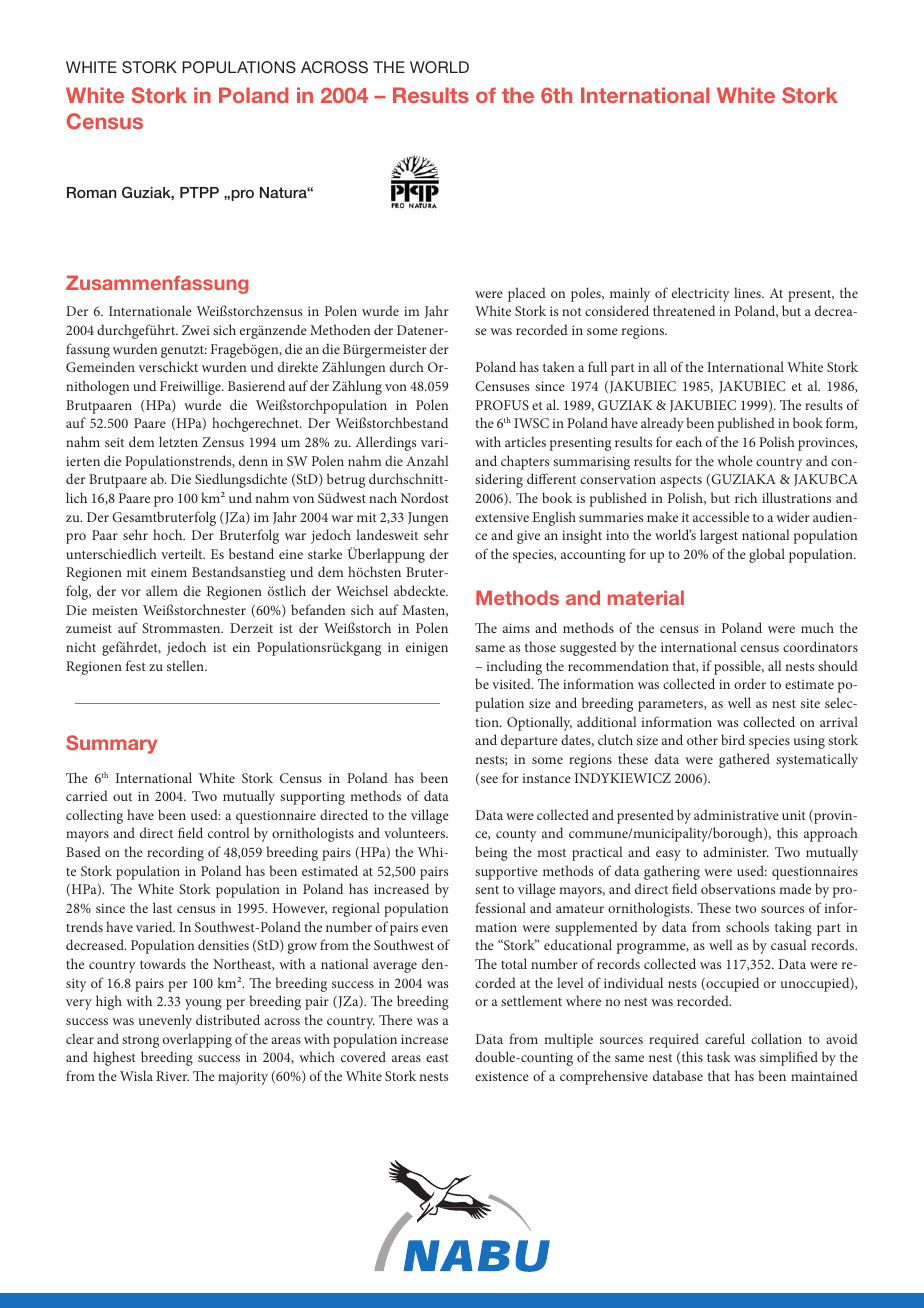  Describe the element at coordinates (131, 592) in the image. I see `vor` at that location.
